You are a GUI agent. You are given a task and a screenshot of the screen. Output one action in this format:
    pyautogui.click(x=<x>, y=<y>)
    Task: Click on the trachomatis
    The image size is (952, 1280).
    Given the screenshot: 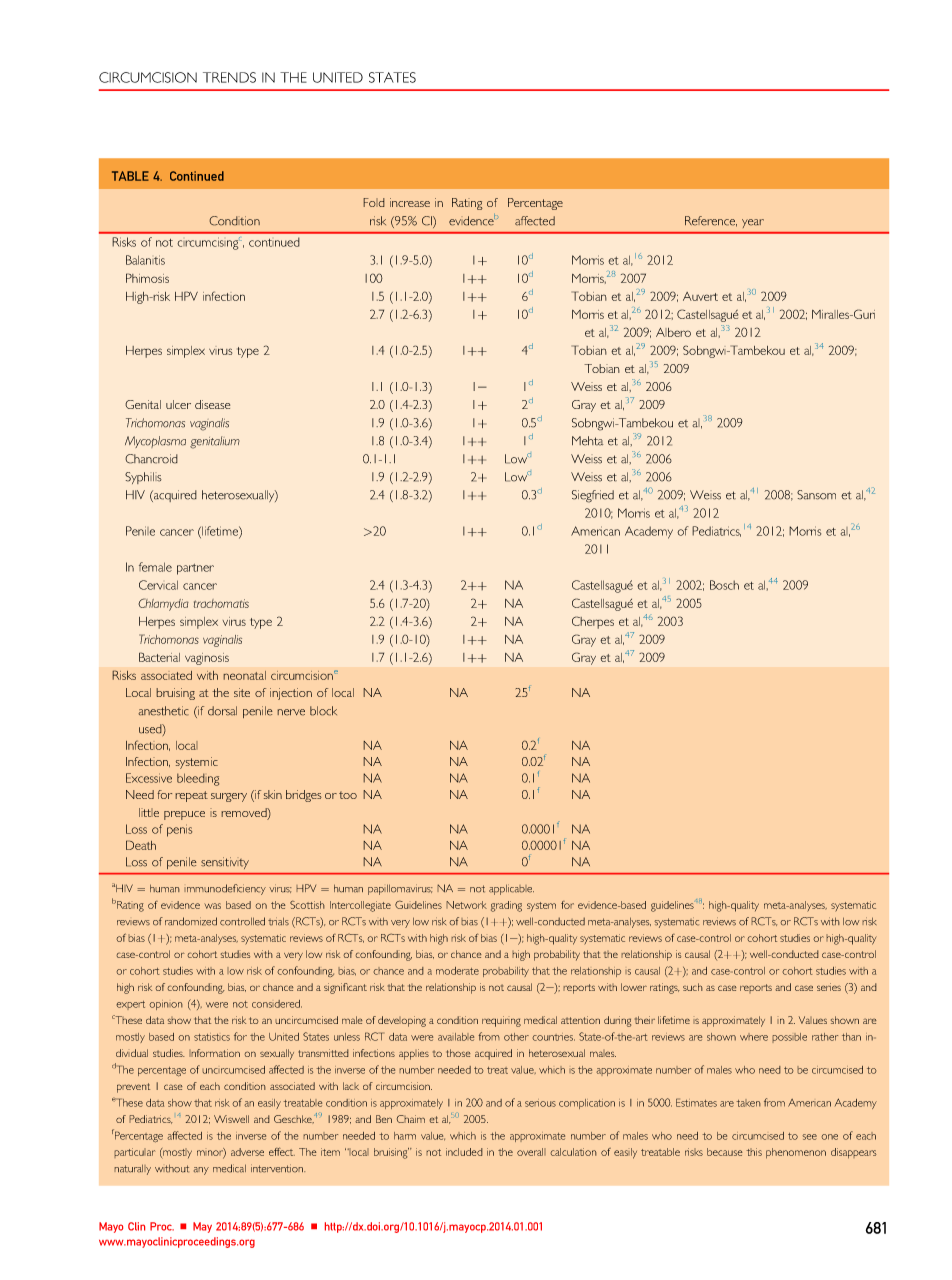 What is the action you would take?
    pyautogui.click(x=221, y=603)
